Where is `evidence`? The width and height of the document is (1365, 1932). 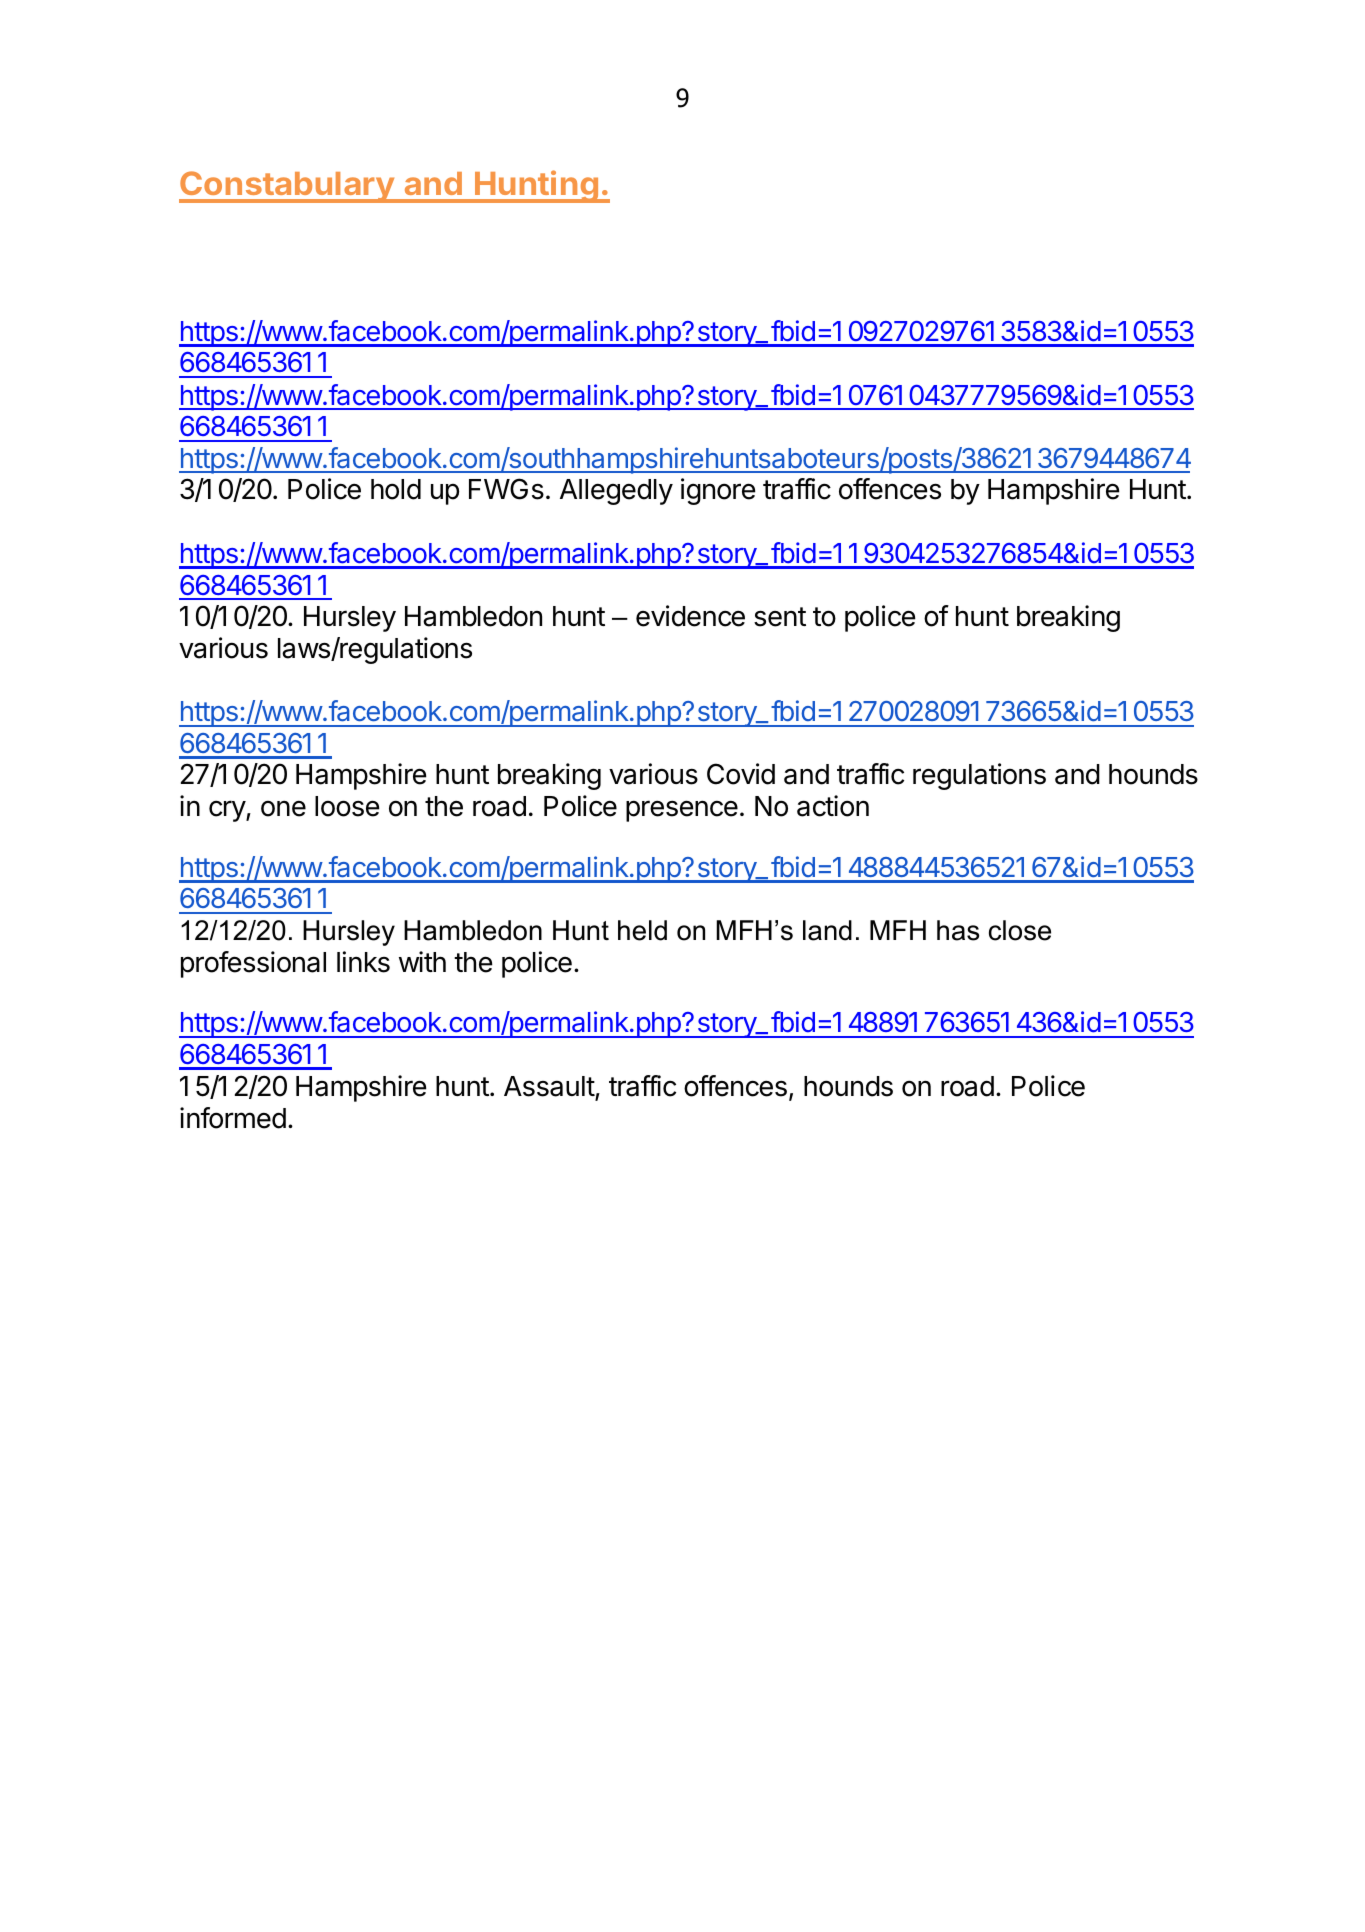 evidence is located at coordinates (690, 616).
